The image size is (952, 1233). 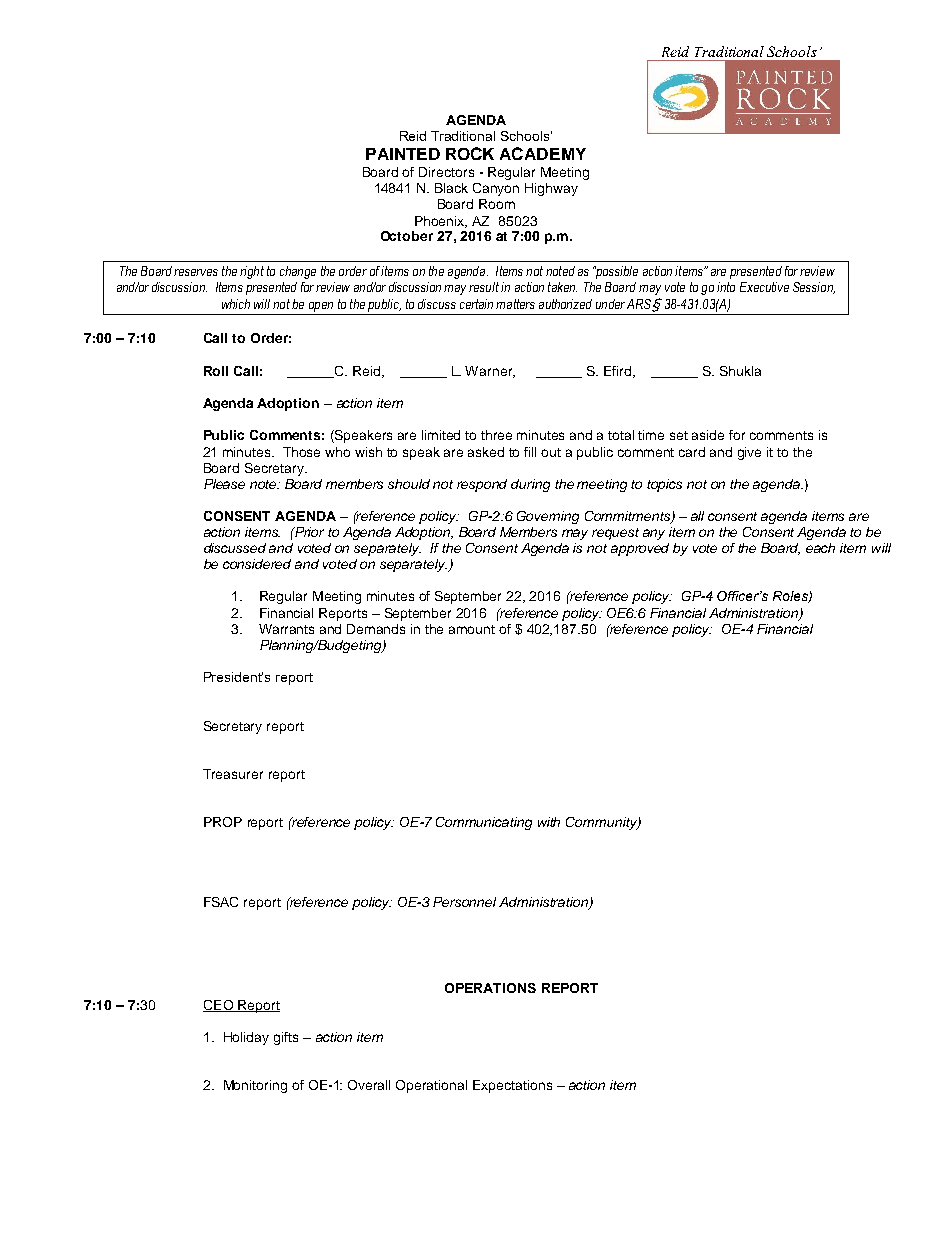 I want to click on give, so click(x=749, y=453).
